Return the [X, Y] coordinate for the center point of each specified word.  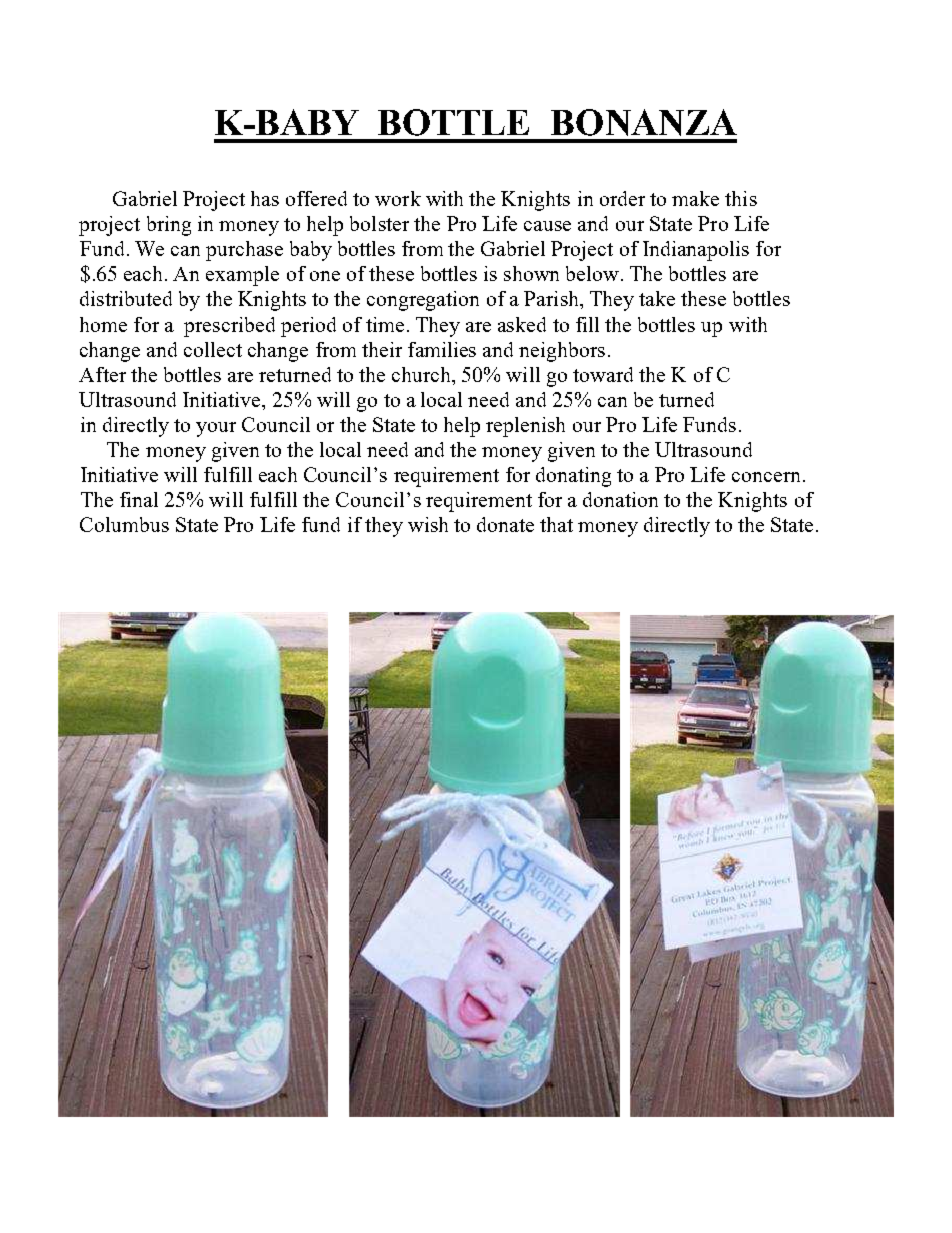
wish [428, 524]
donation [620, 499]
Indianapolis [696, 251]
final [139, 499]
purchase [244, 251]
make [695, 198]
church [422, 374]
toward [603, 374]
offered [316, 198]
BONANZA [644, 122]
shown [531, 273]
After [102, 374]
